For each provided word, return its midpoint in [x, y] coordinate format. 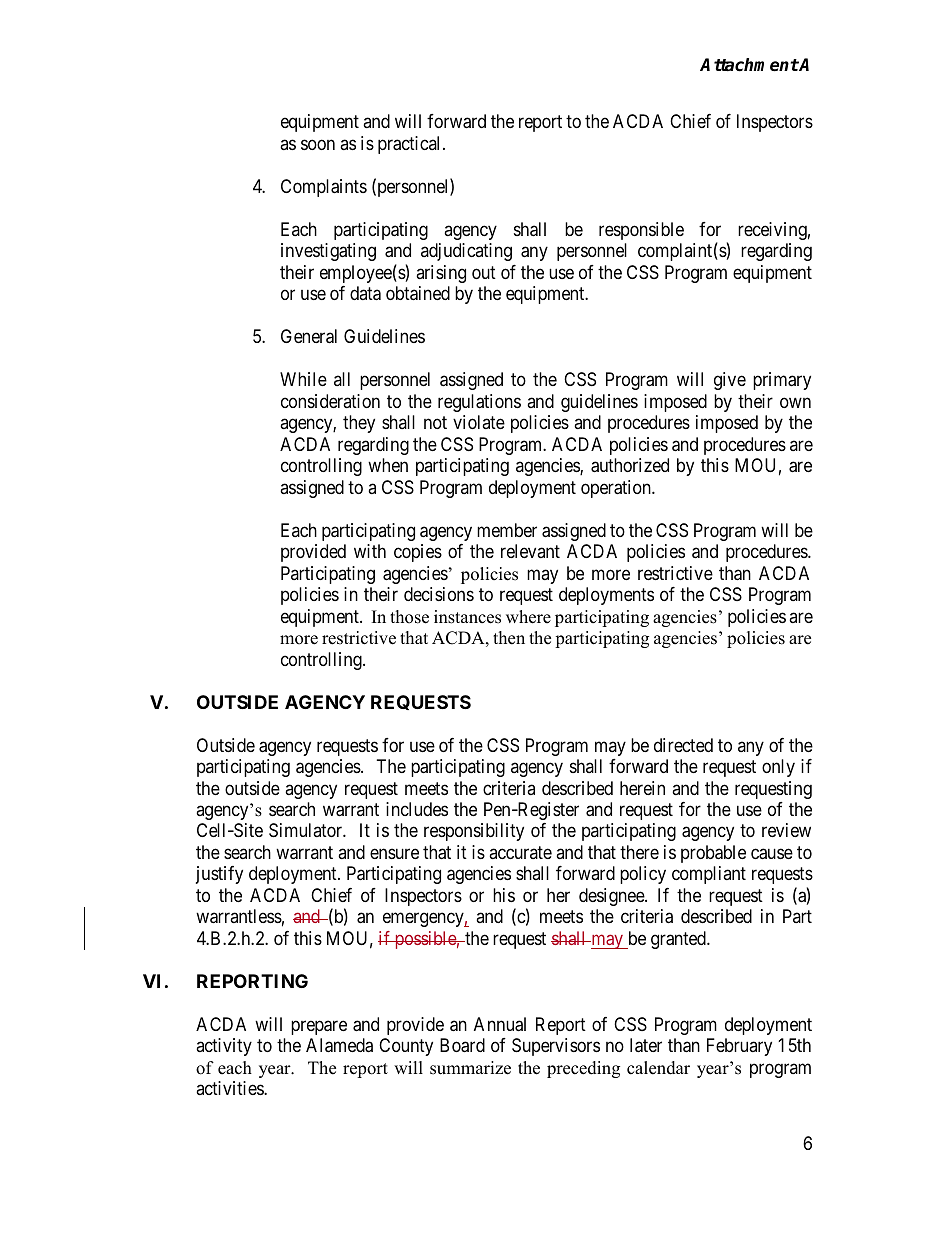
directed [683, 745]
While [303, 379]
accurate [520, 852]
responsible [641, 231]
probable [713, 854]
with [370, 551]
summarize [470, 1068]
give [730, 381]
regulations [479, 403]
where [528, 617]
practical [411, 145]
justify [219, 875]
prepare [319, 1027]
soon [318, 144]
